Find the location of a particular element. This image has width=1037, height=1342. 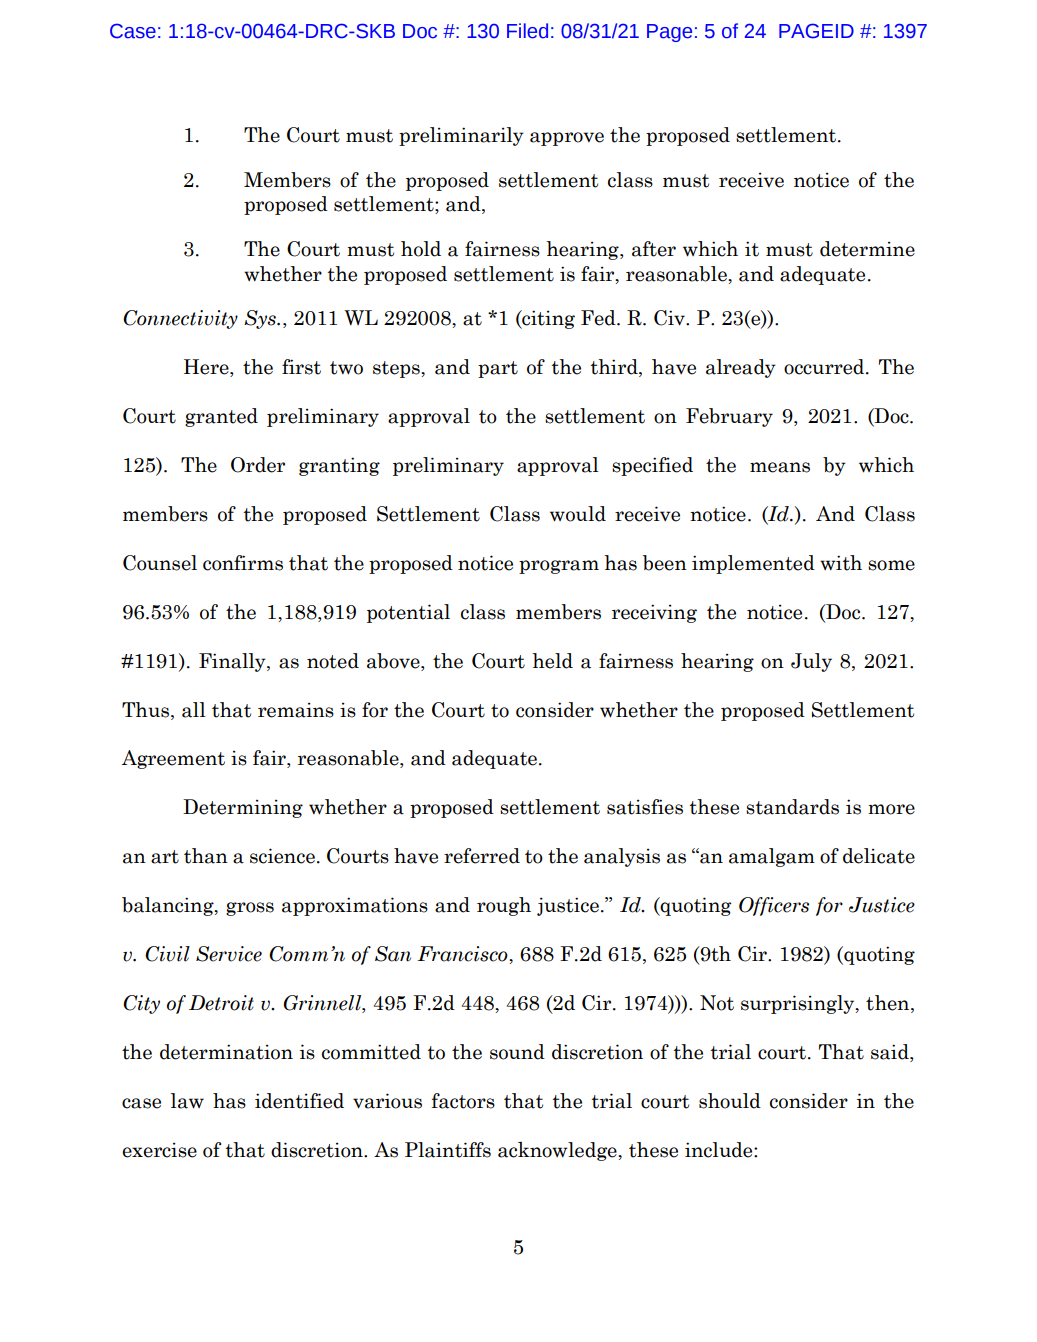

approve is located at coordinates (567, 139).
